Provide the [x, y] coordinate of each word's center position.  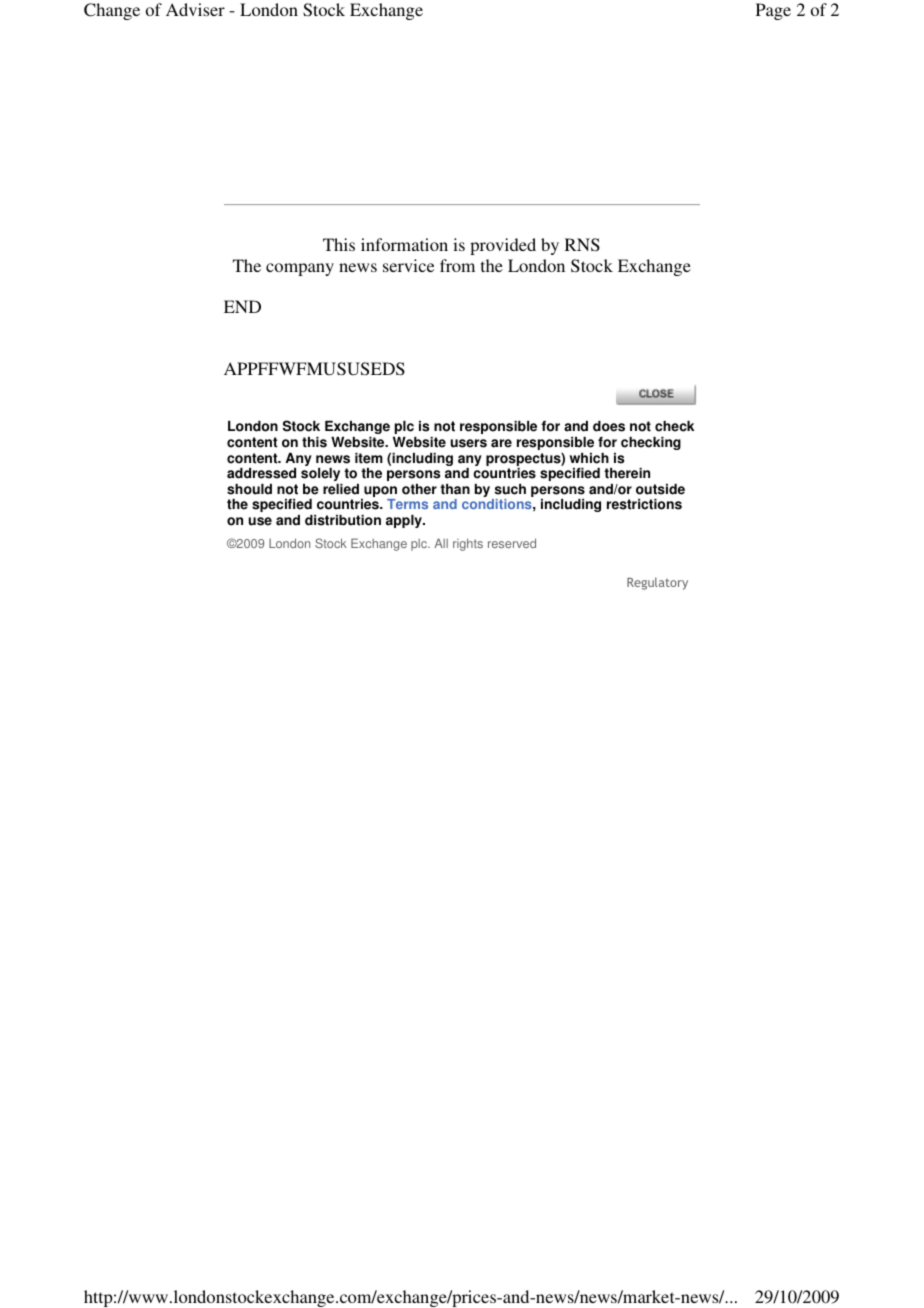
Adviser [195, 9]
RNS [582, 245]
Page [773, 11]
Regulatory [657, 583]
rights [468, 544]
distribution [343, 520]
